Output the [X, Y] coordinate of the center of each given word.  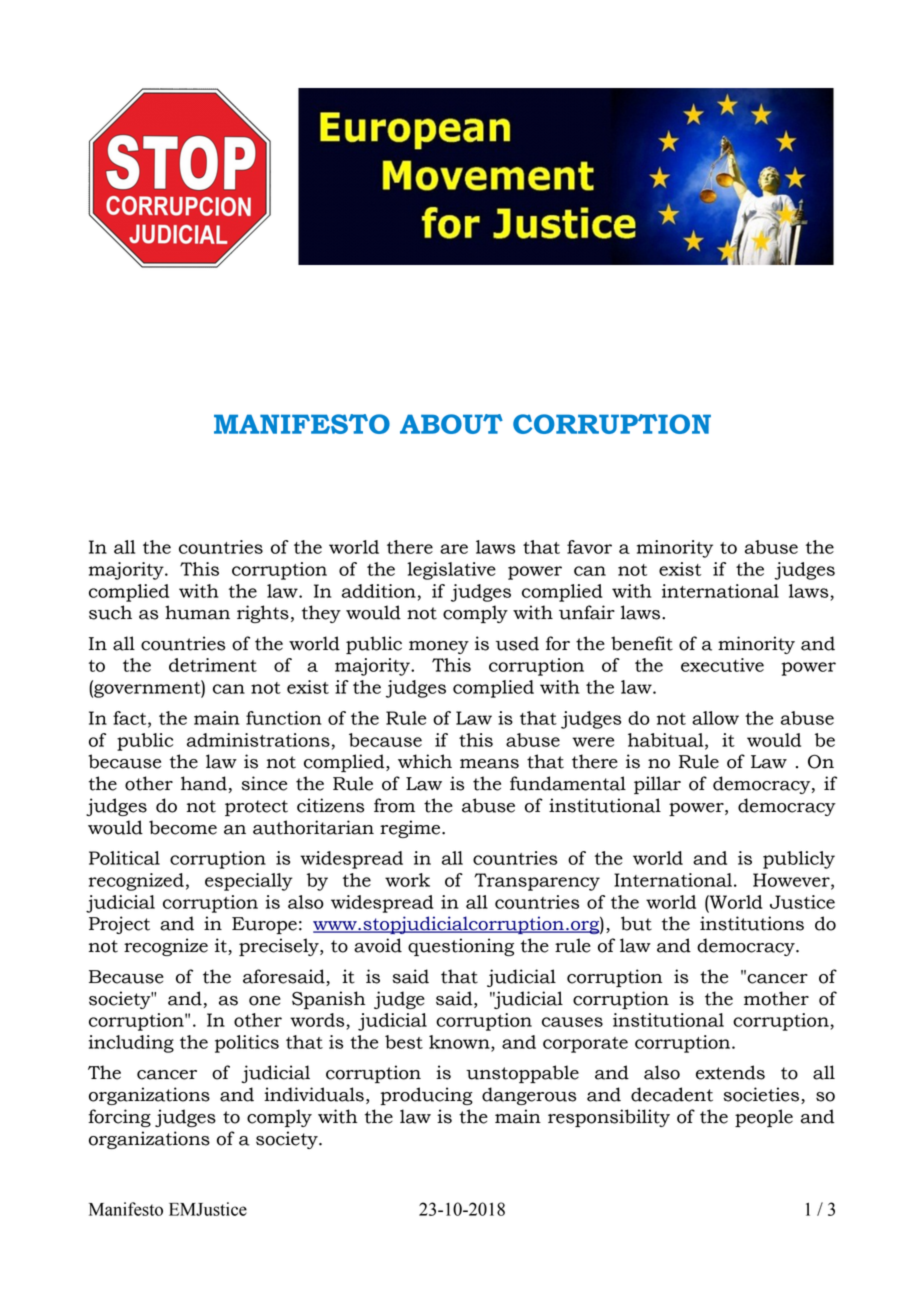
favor [589, 547]
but [636, 923]
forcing [119, 1118]
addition [379, 591]
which [425, 761]
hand [204, 783]
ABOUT [451, 424]
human [197, 612]
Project [119, 925]
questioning [461, 947]
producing [426, 1096]
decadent [672, 1094]
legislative [451, 571]
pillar [657, 785]
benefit [642, 643]
